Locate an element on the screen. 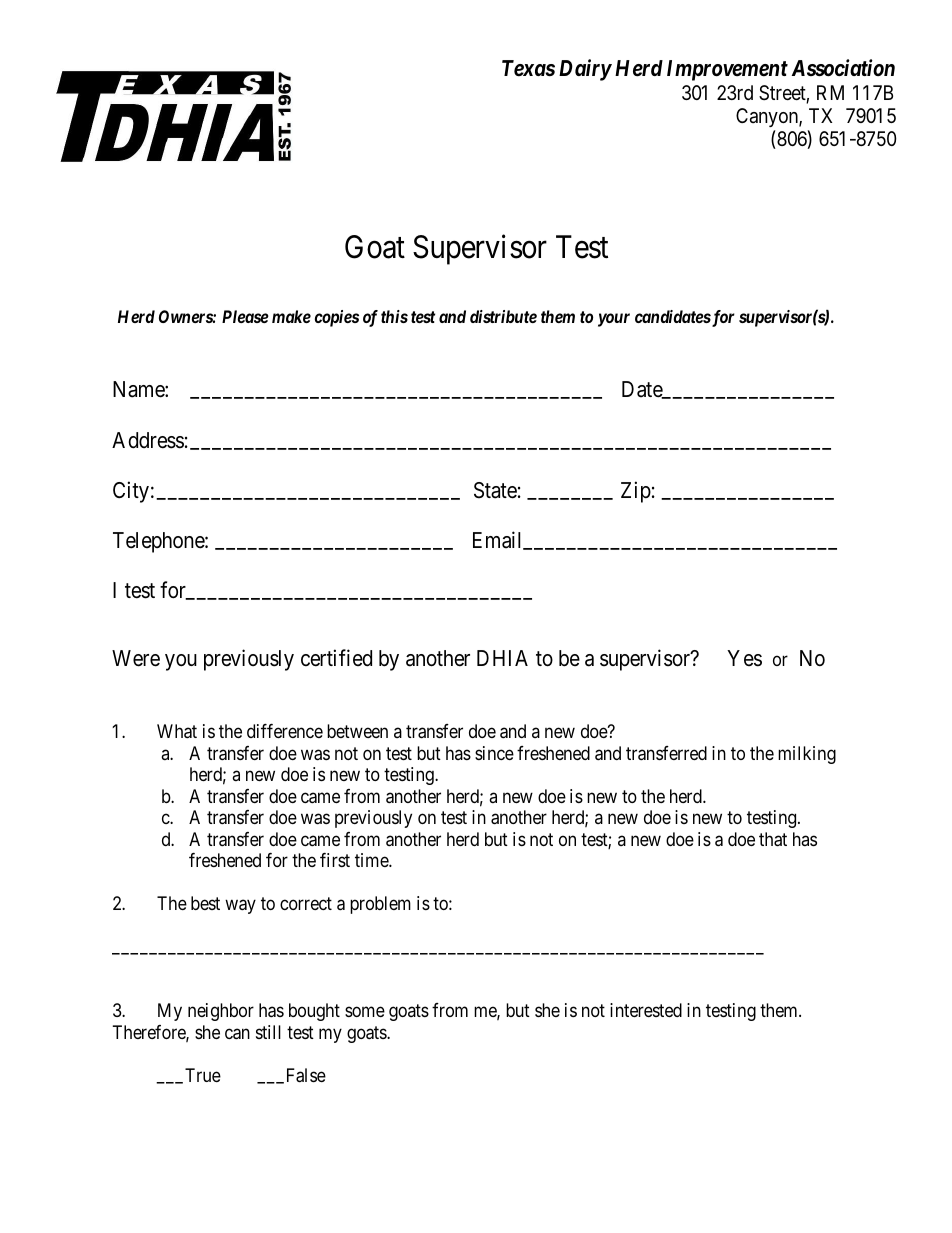  Dairy is located at coordinates (585, 70).
